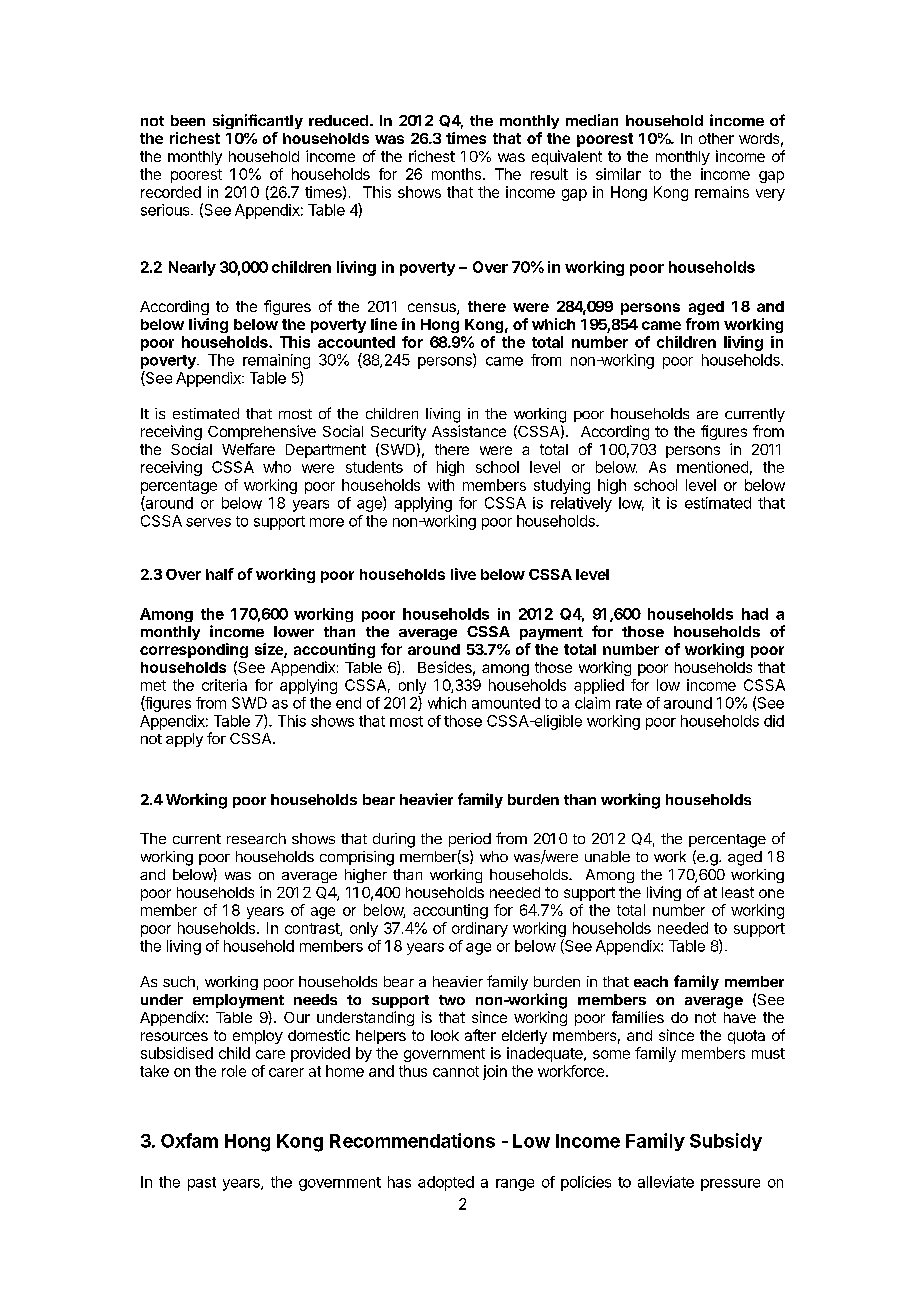 The width and height of the screenshot is (924, 1308). I want to click on serves, so click(208, 522).
